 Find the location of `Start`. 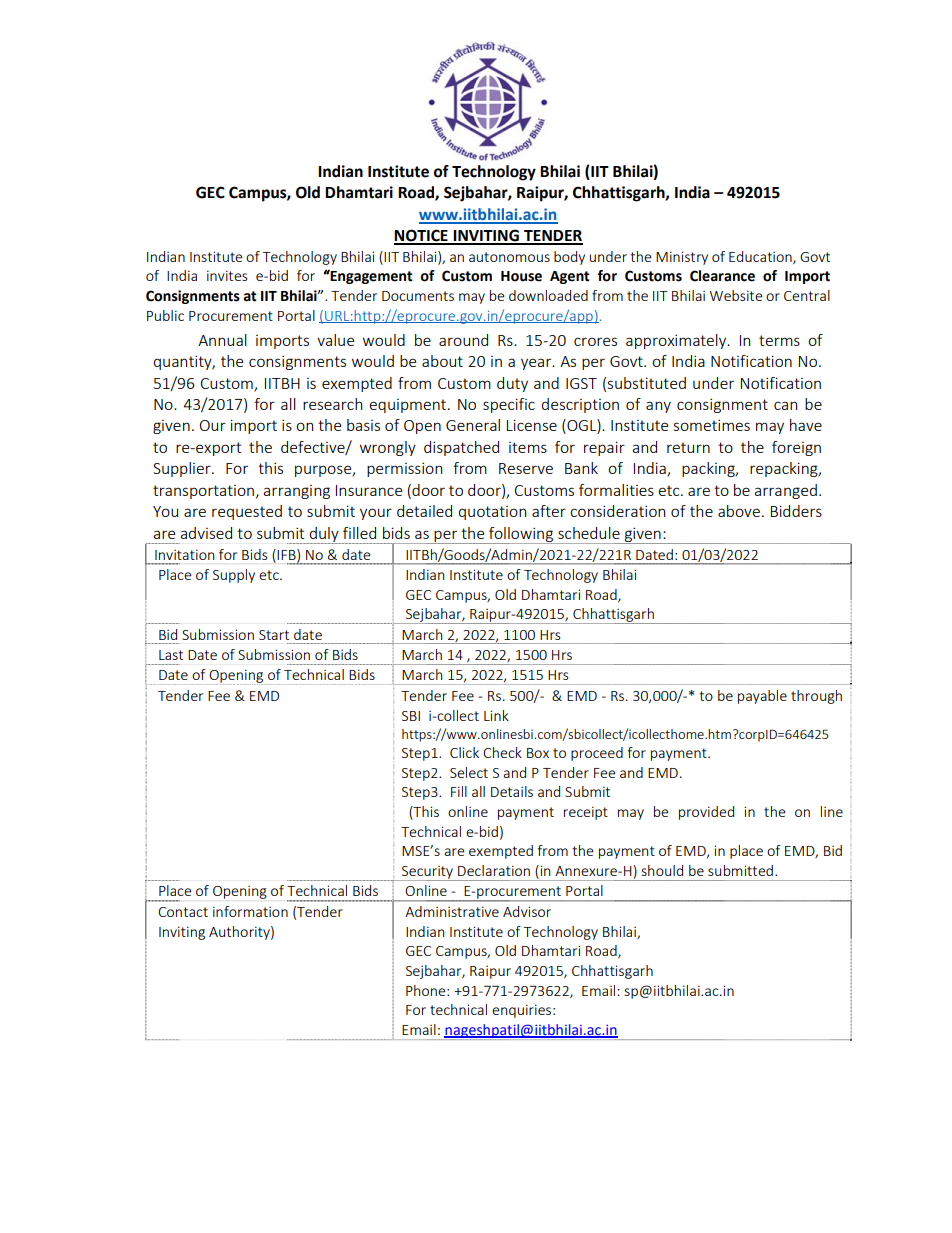

Start is located at coordinates (274, 635).
